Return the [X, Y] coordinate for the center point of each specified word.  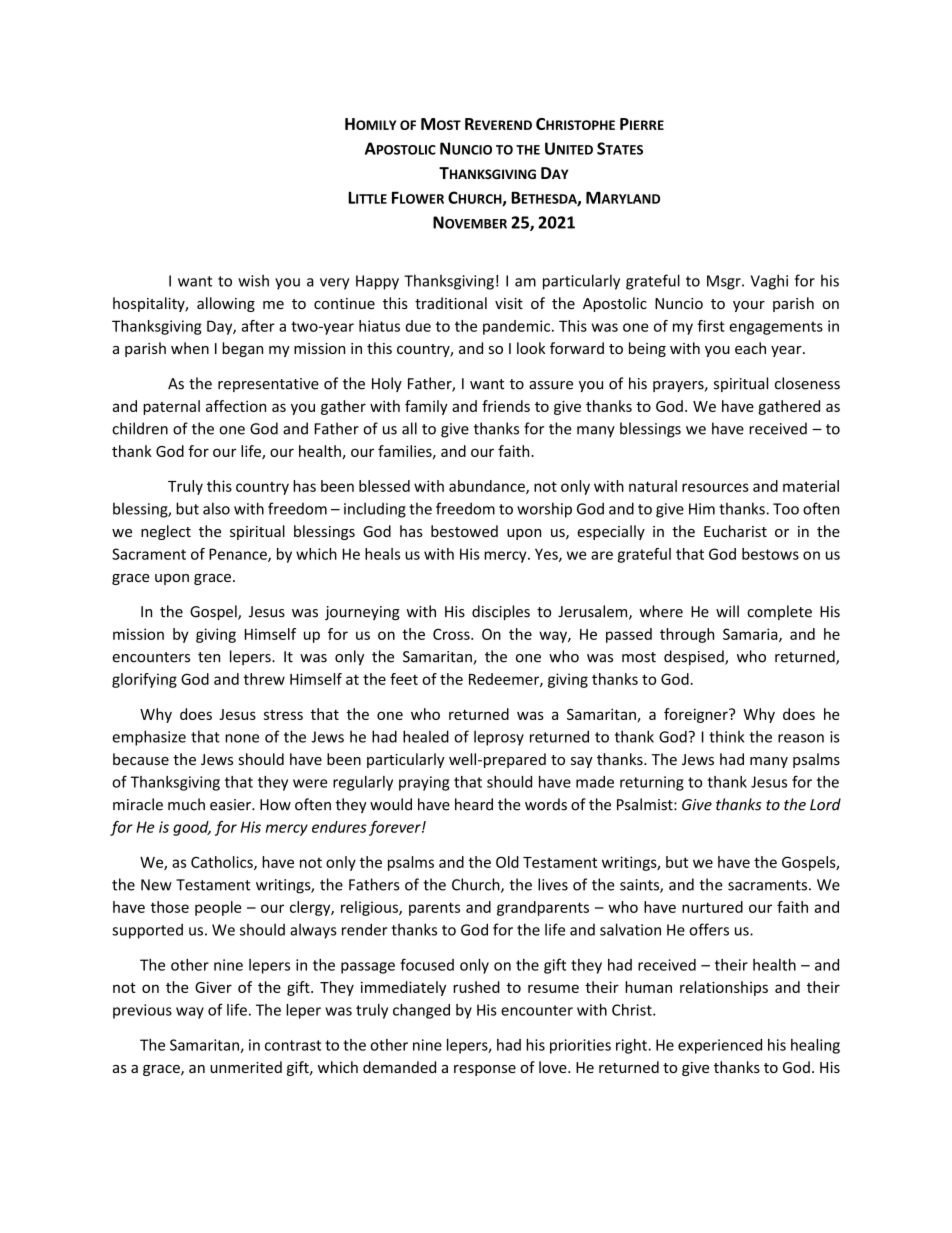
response [485, 1070]
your [749, 306]
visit [509, 303]
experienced [720, 1046]
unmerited [246, 1067]
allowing [226, 304]
